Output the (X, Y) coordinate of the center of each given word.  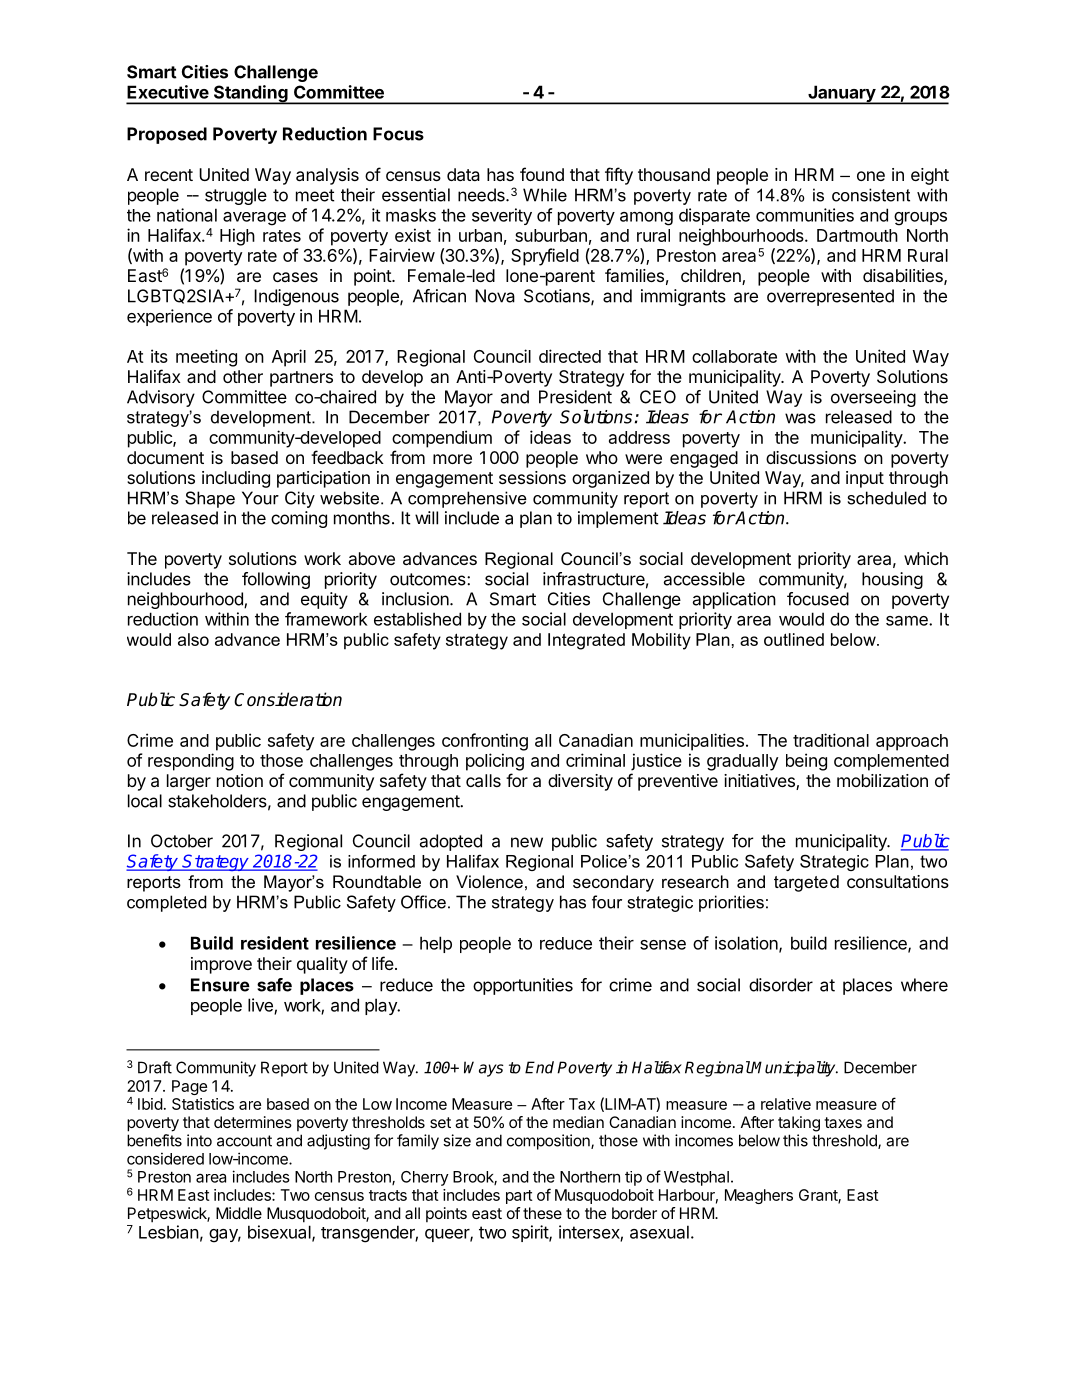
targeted (806, 883)
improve (221, 965)
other (243, 376)
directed (570, 356)
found (542, 174)
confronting (485, 742)
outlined (794, 639)
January (841, 95)
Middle (239, 1213)
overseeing (873, 398)
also (193, 639)
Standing (251, 95)
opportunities (523, 986)
